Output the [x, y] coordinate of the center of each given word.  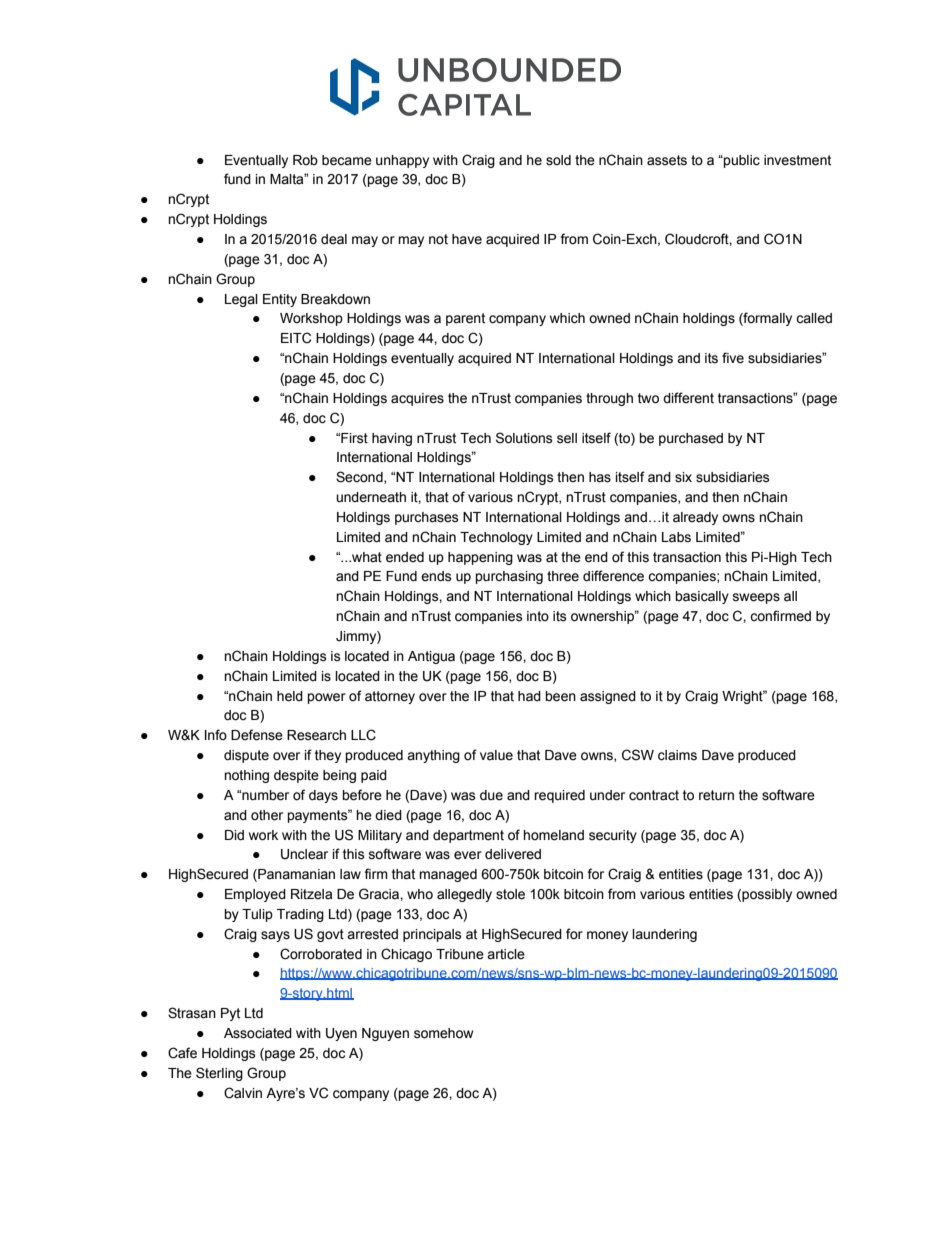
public [741, 161]
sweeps [756, 598]
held [290, 696]
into [538, 616]
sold [558, 160]
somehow [443, 1033]
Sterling [219, 1074]
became [347, 160]
